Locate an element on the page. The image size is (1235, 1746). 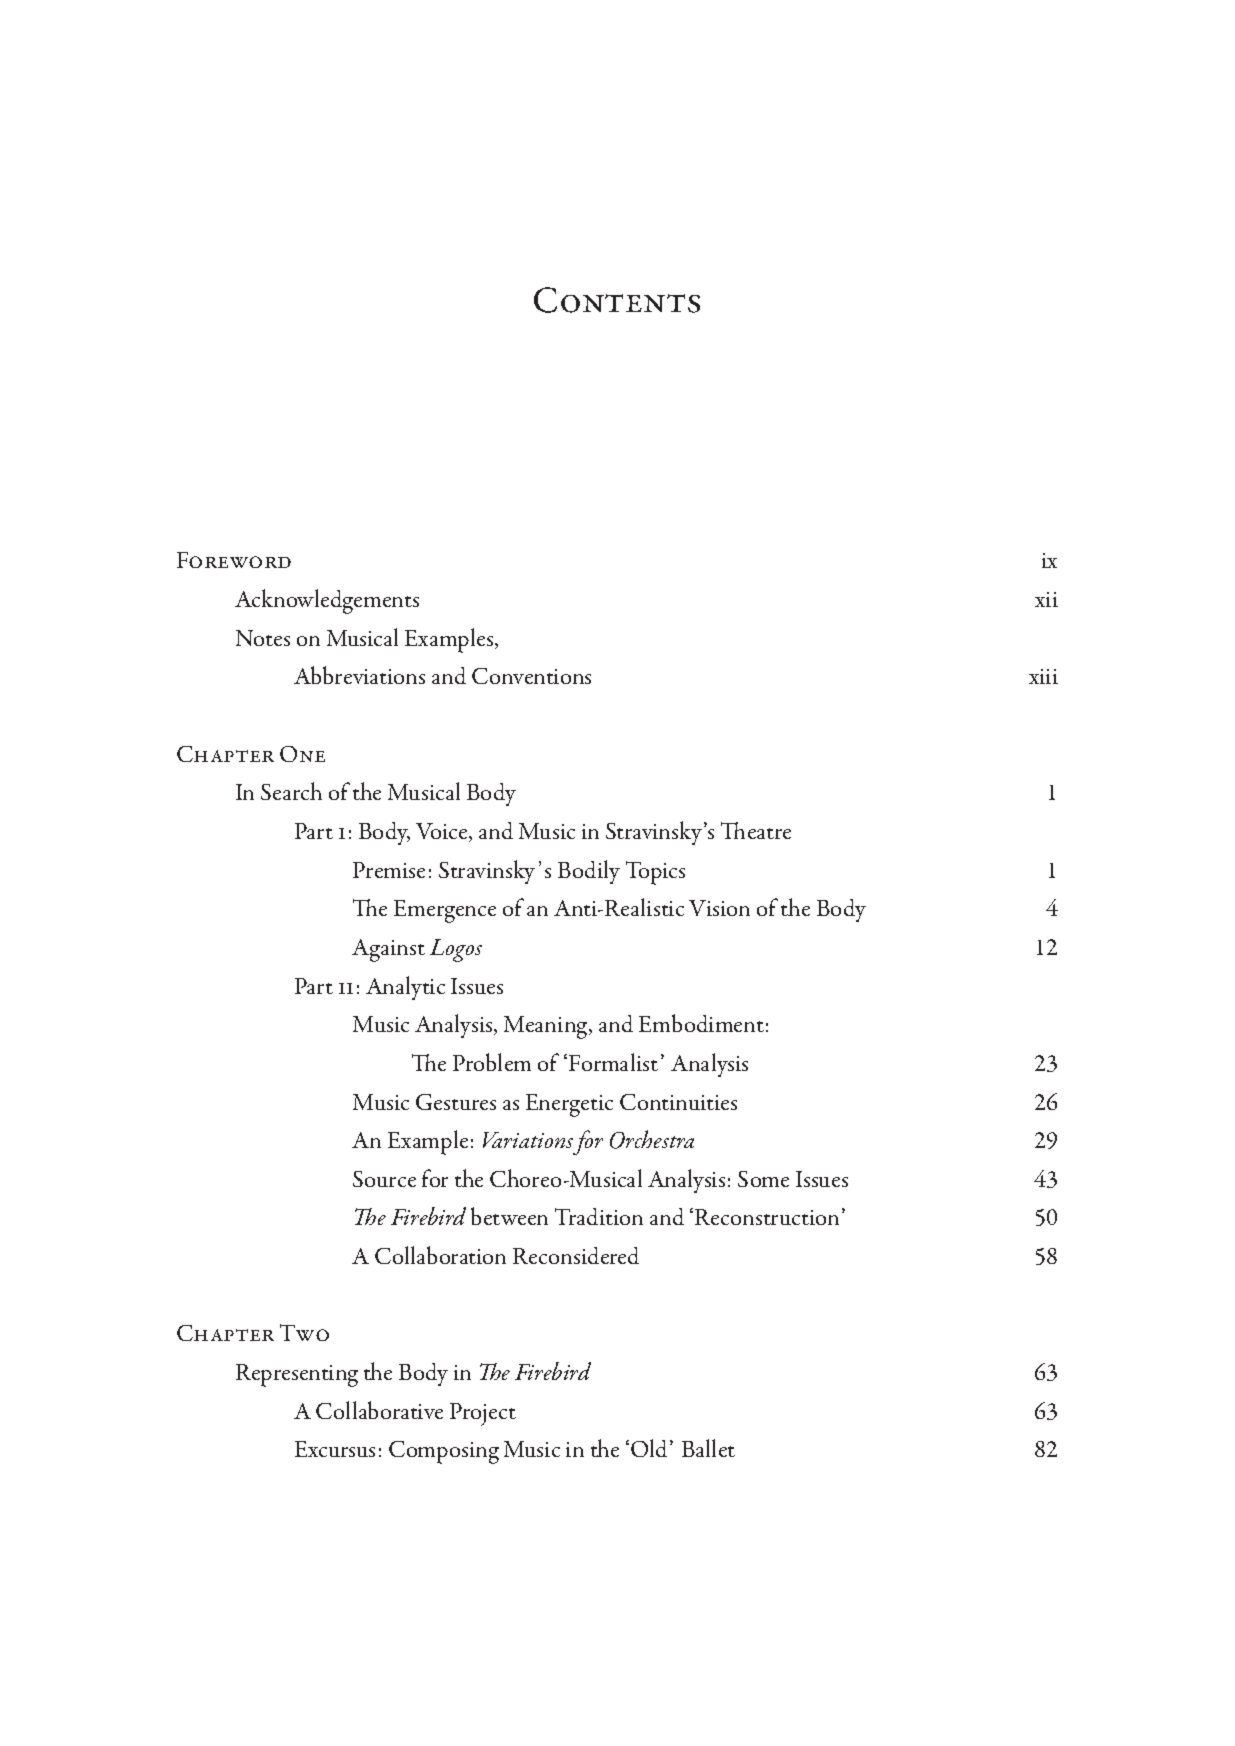
Premise is located at coordinates (389, 870).
